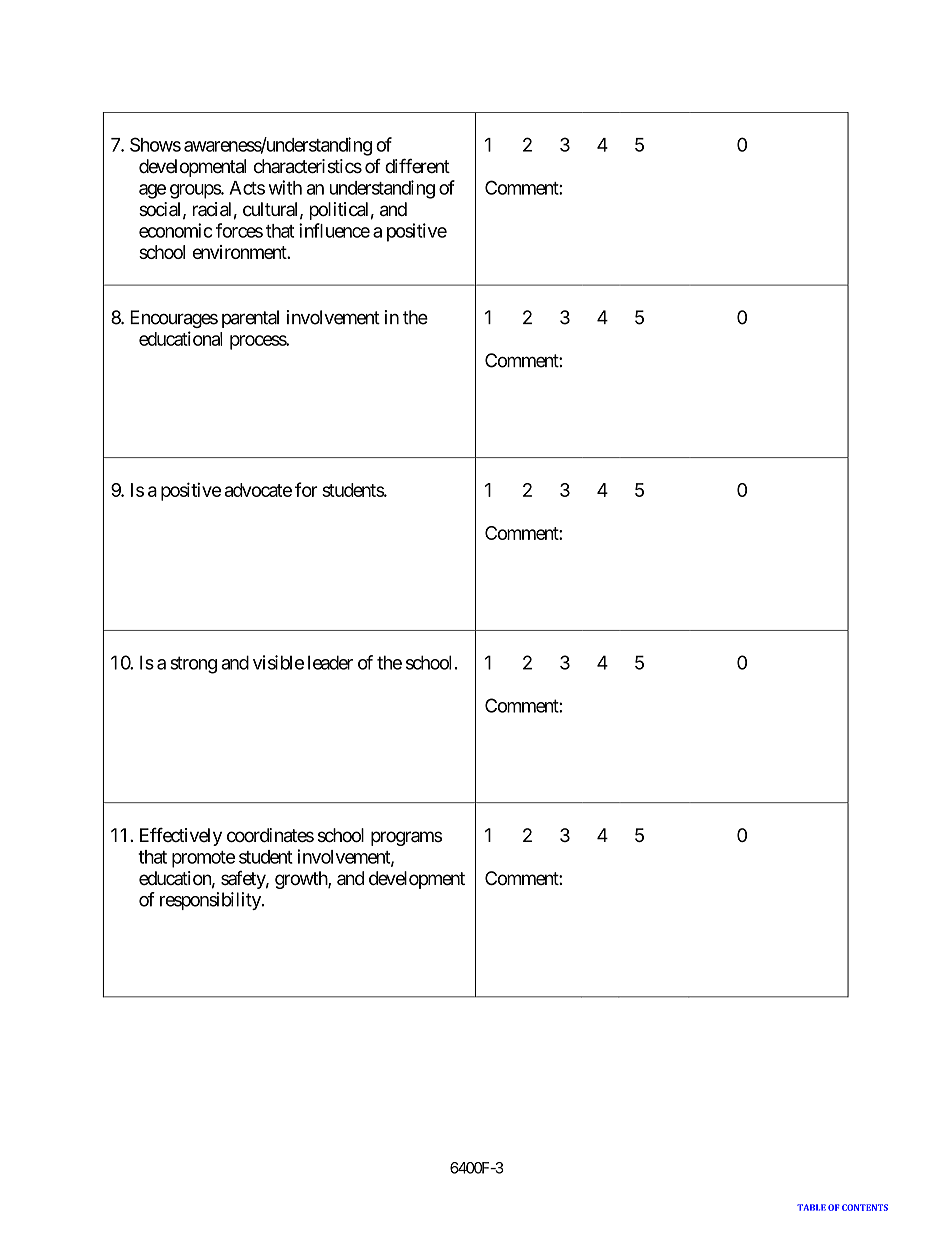  What do you see at coordinates (176, 230) in the screenshot?
I see `economic` at bounding box center [176, 230].
